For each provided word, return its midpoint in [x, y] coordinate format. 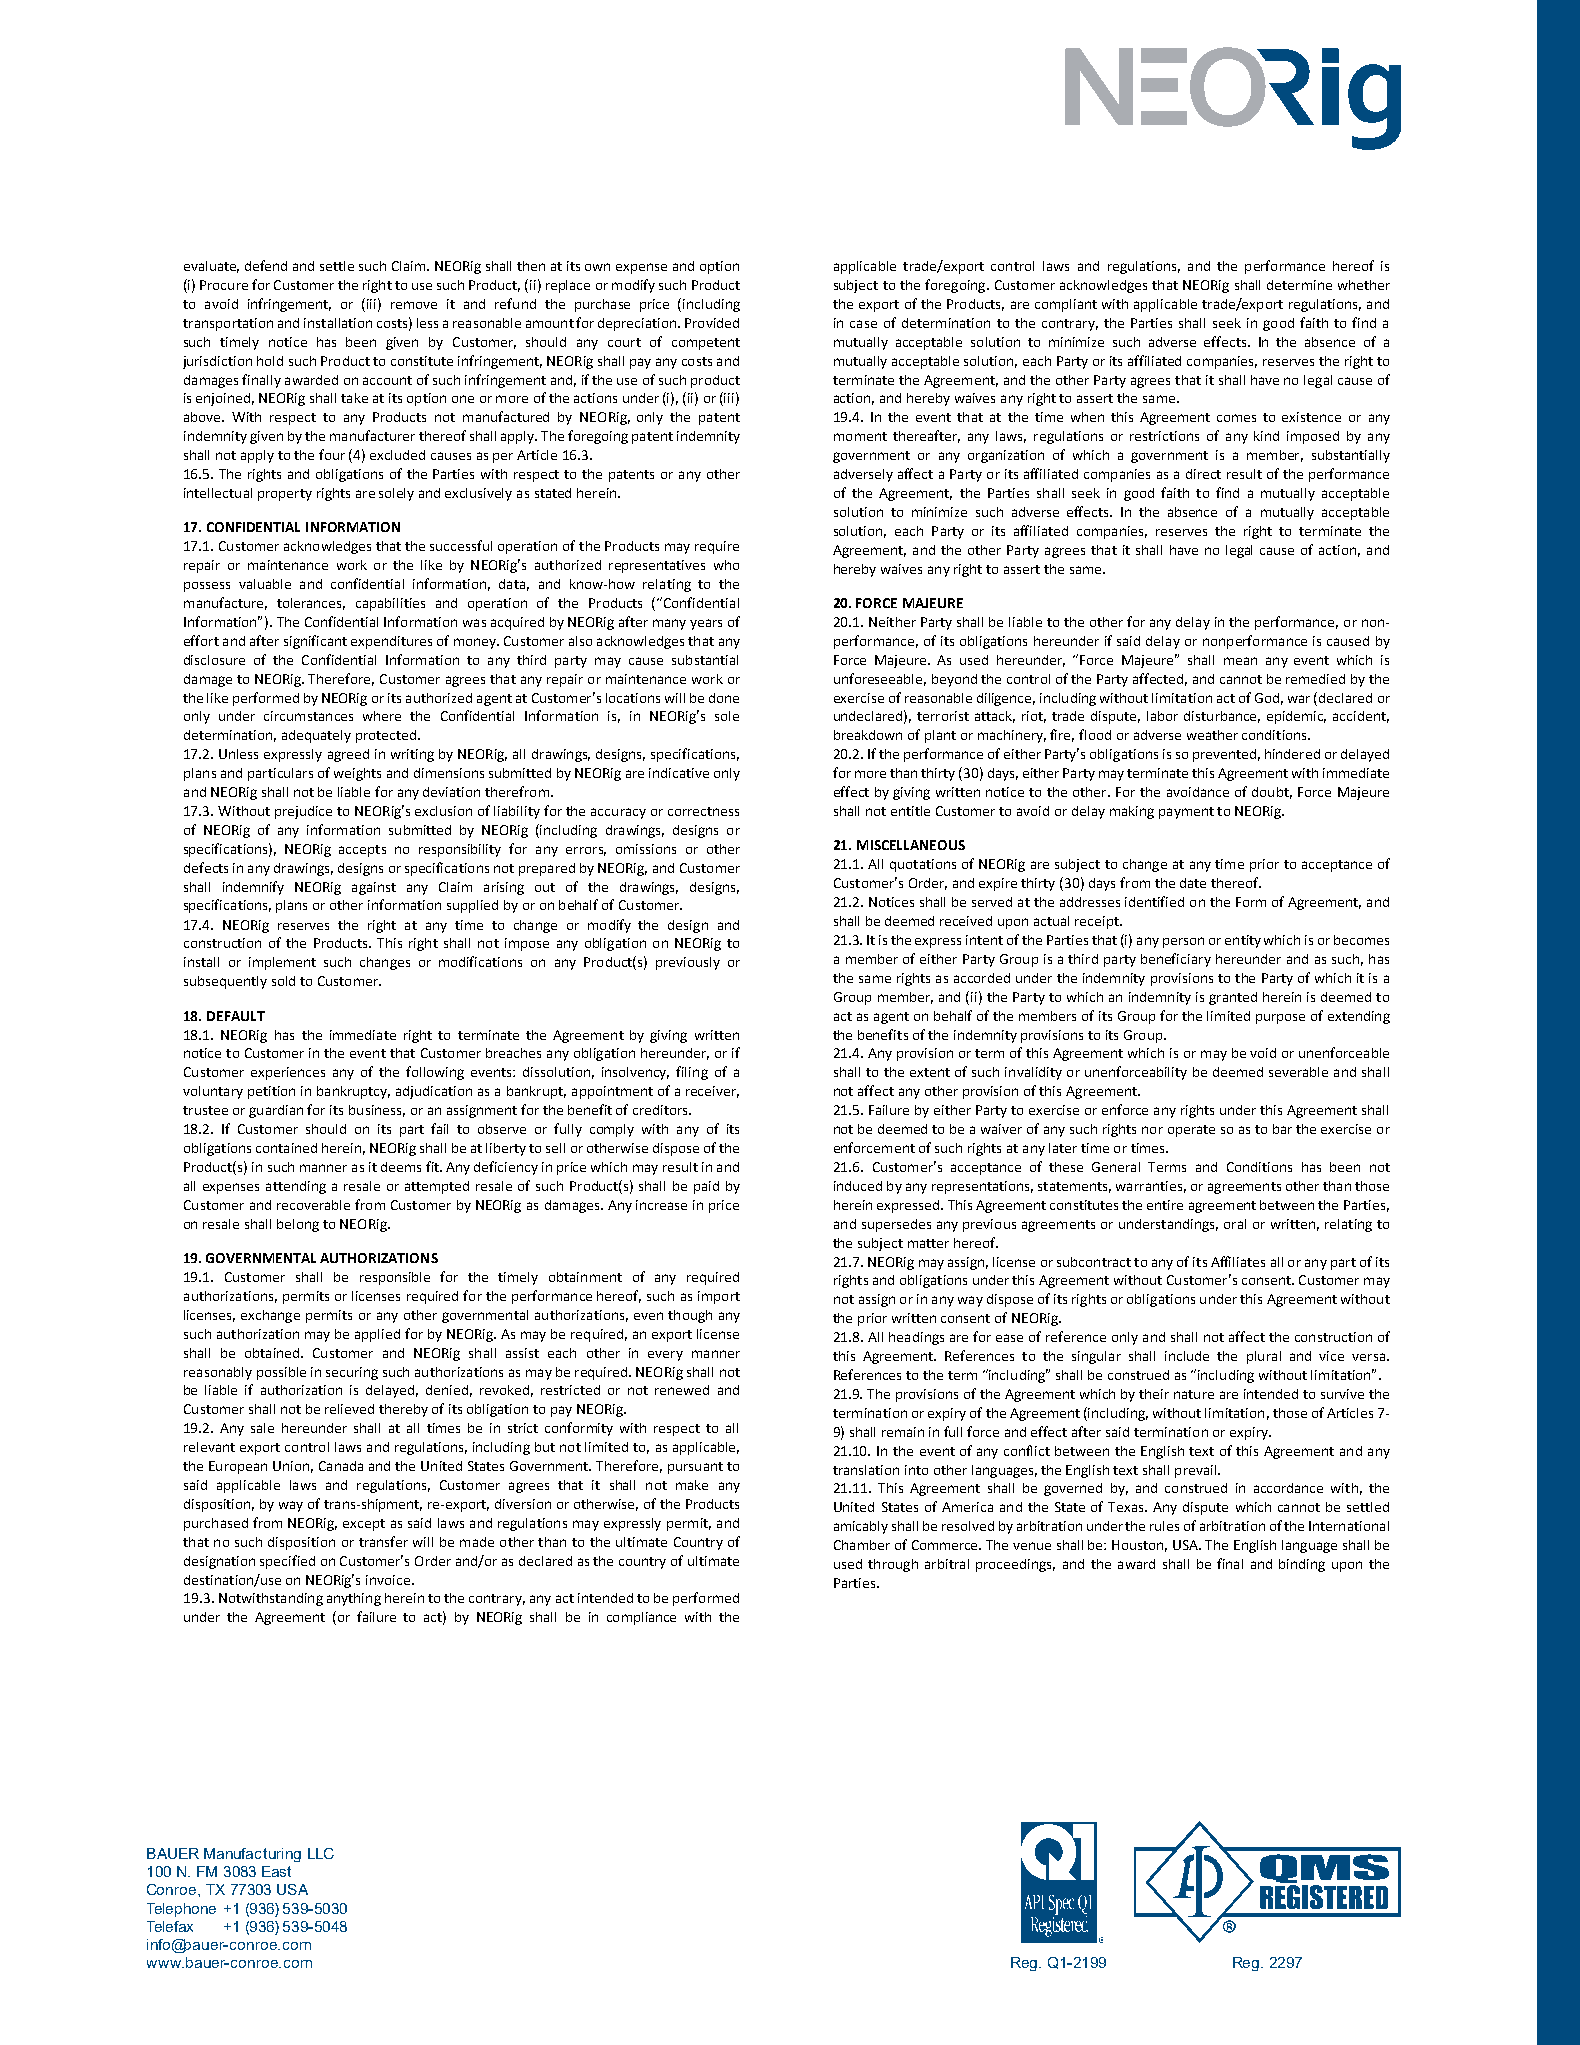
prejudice [303, 812]
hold [270, 361]
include [1187, 1356]
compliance [641, 1618]
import [719, 1297]
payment [1186, 813]
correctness [703, 811]
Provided [712, 323]
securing [352, 1373]
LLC [321, 1853]
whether [1364, 285]
